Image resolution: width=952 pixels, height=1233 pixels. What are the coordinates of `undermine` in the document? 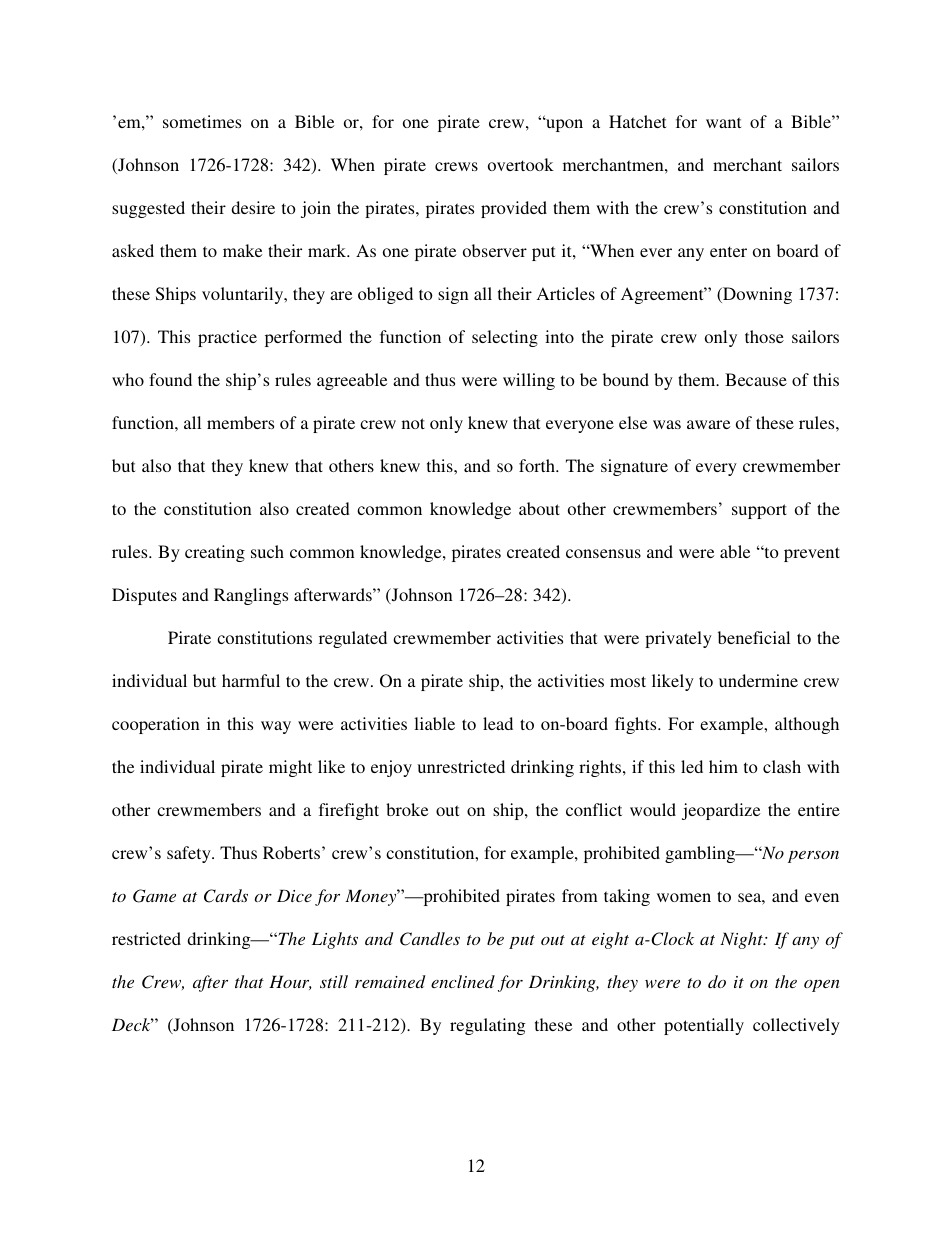 It's located at (758, 680).
